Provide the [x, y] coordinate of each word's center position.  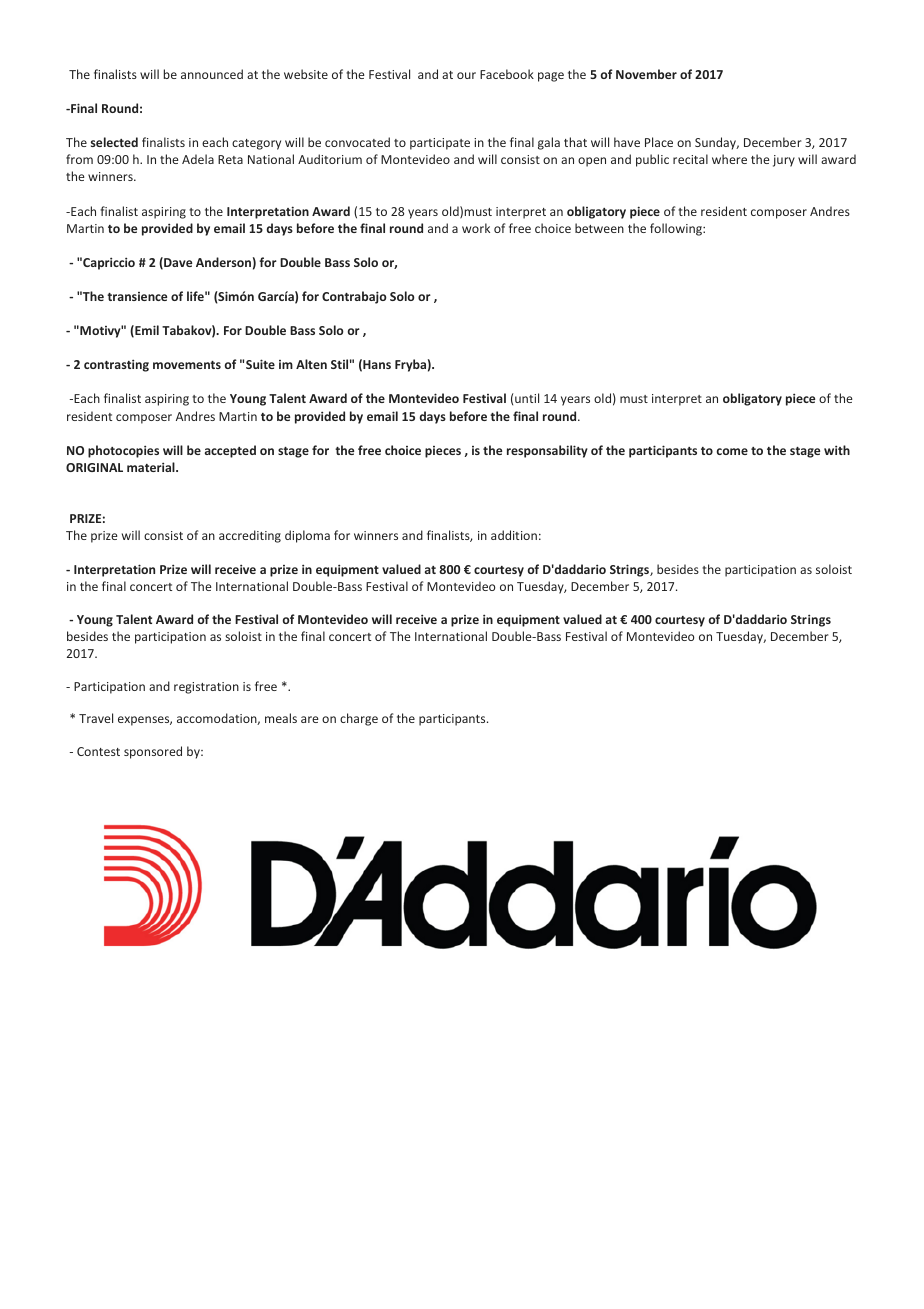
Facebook [507, 74]
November [646, 74]
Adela [198, 159]
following [677, 229]
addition [514, 535]
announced [212, 74]
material [152, 467]
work [476, 228]
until [527, 398]
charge [359, 719]
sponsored [153, 752]
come [732, 451]
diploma [307, 536]
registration [206, 688]
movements [187, 365]
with [837, 450]
